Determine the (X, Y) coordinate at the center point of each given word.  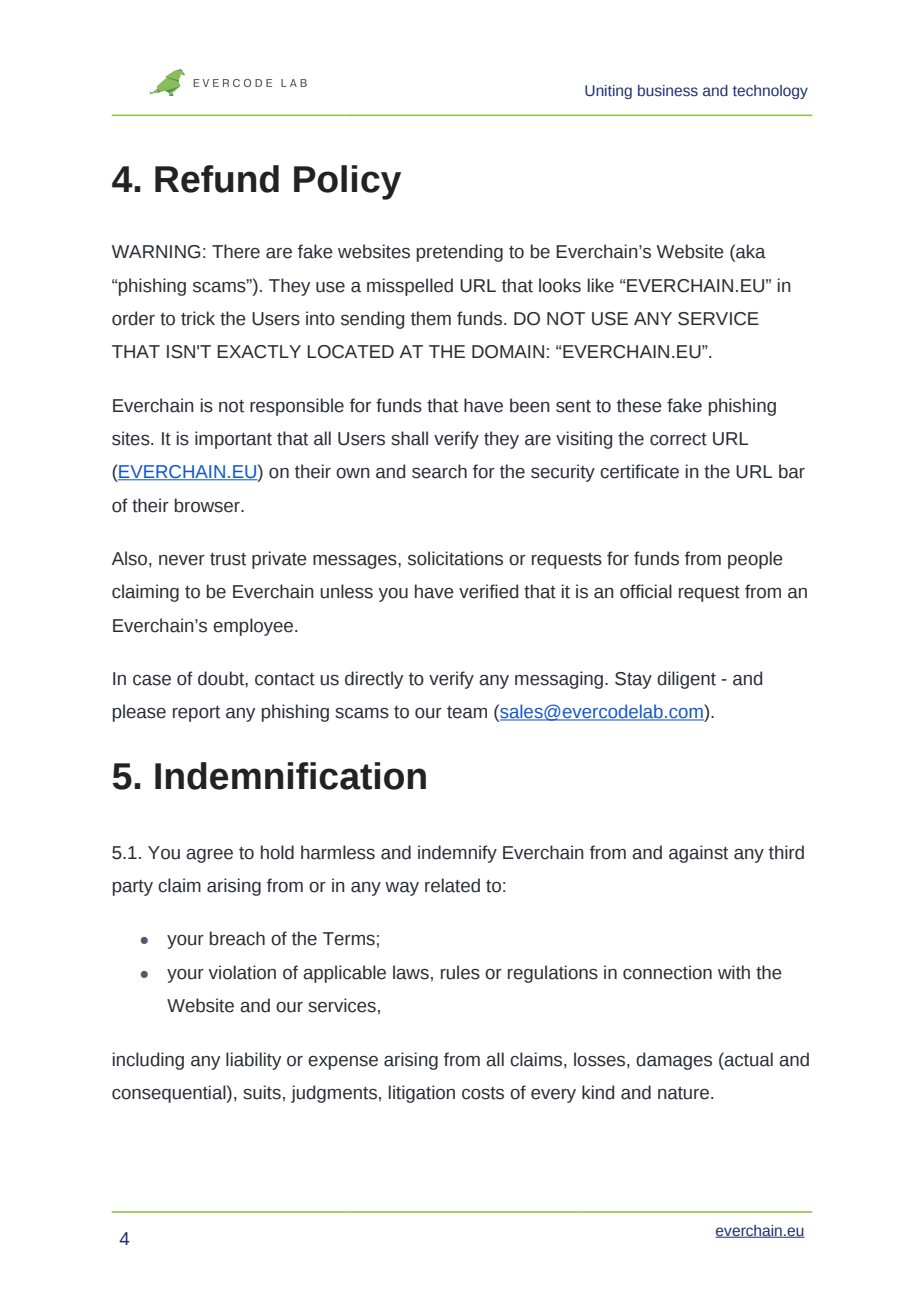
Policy (347, 182)
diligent (686, 680)
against (698, 854)
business (668, 91)
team (467, 712)
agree (209, 856)
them (431, 318)
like (601, 285)
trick (198, 318)
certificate (639, 471)
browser (208, 505)
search (439, 471)
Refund (217, 179)
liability (253, 1061)
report (196, 714)
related (452, 885)
